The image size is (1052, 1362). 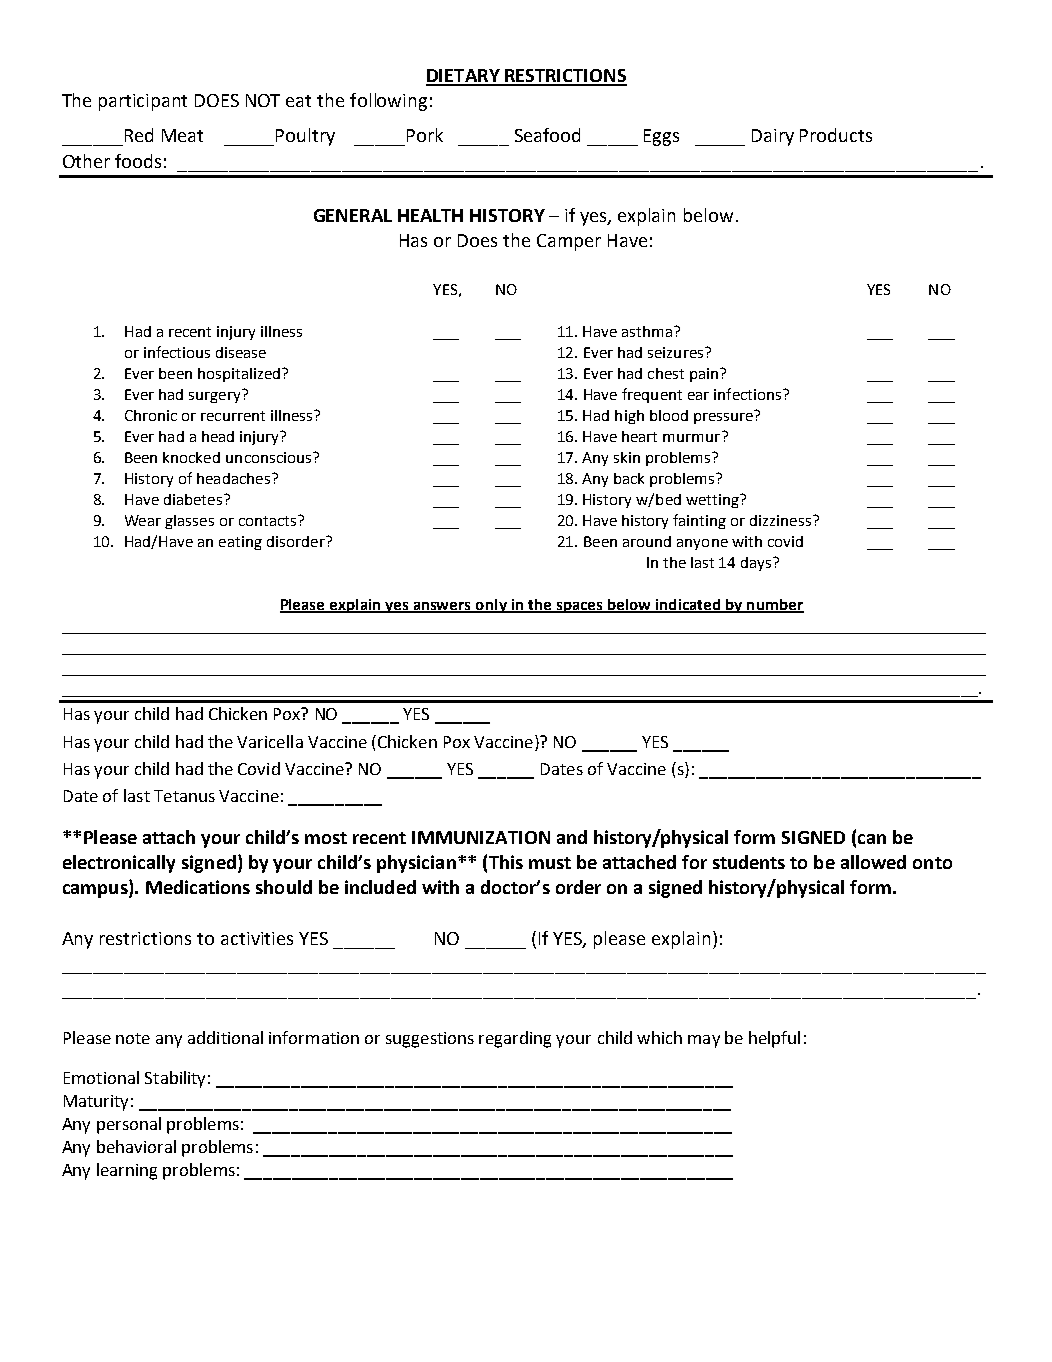 I want to click on helpful, so click(x=774, y=1039).
